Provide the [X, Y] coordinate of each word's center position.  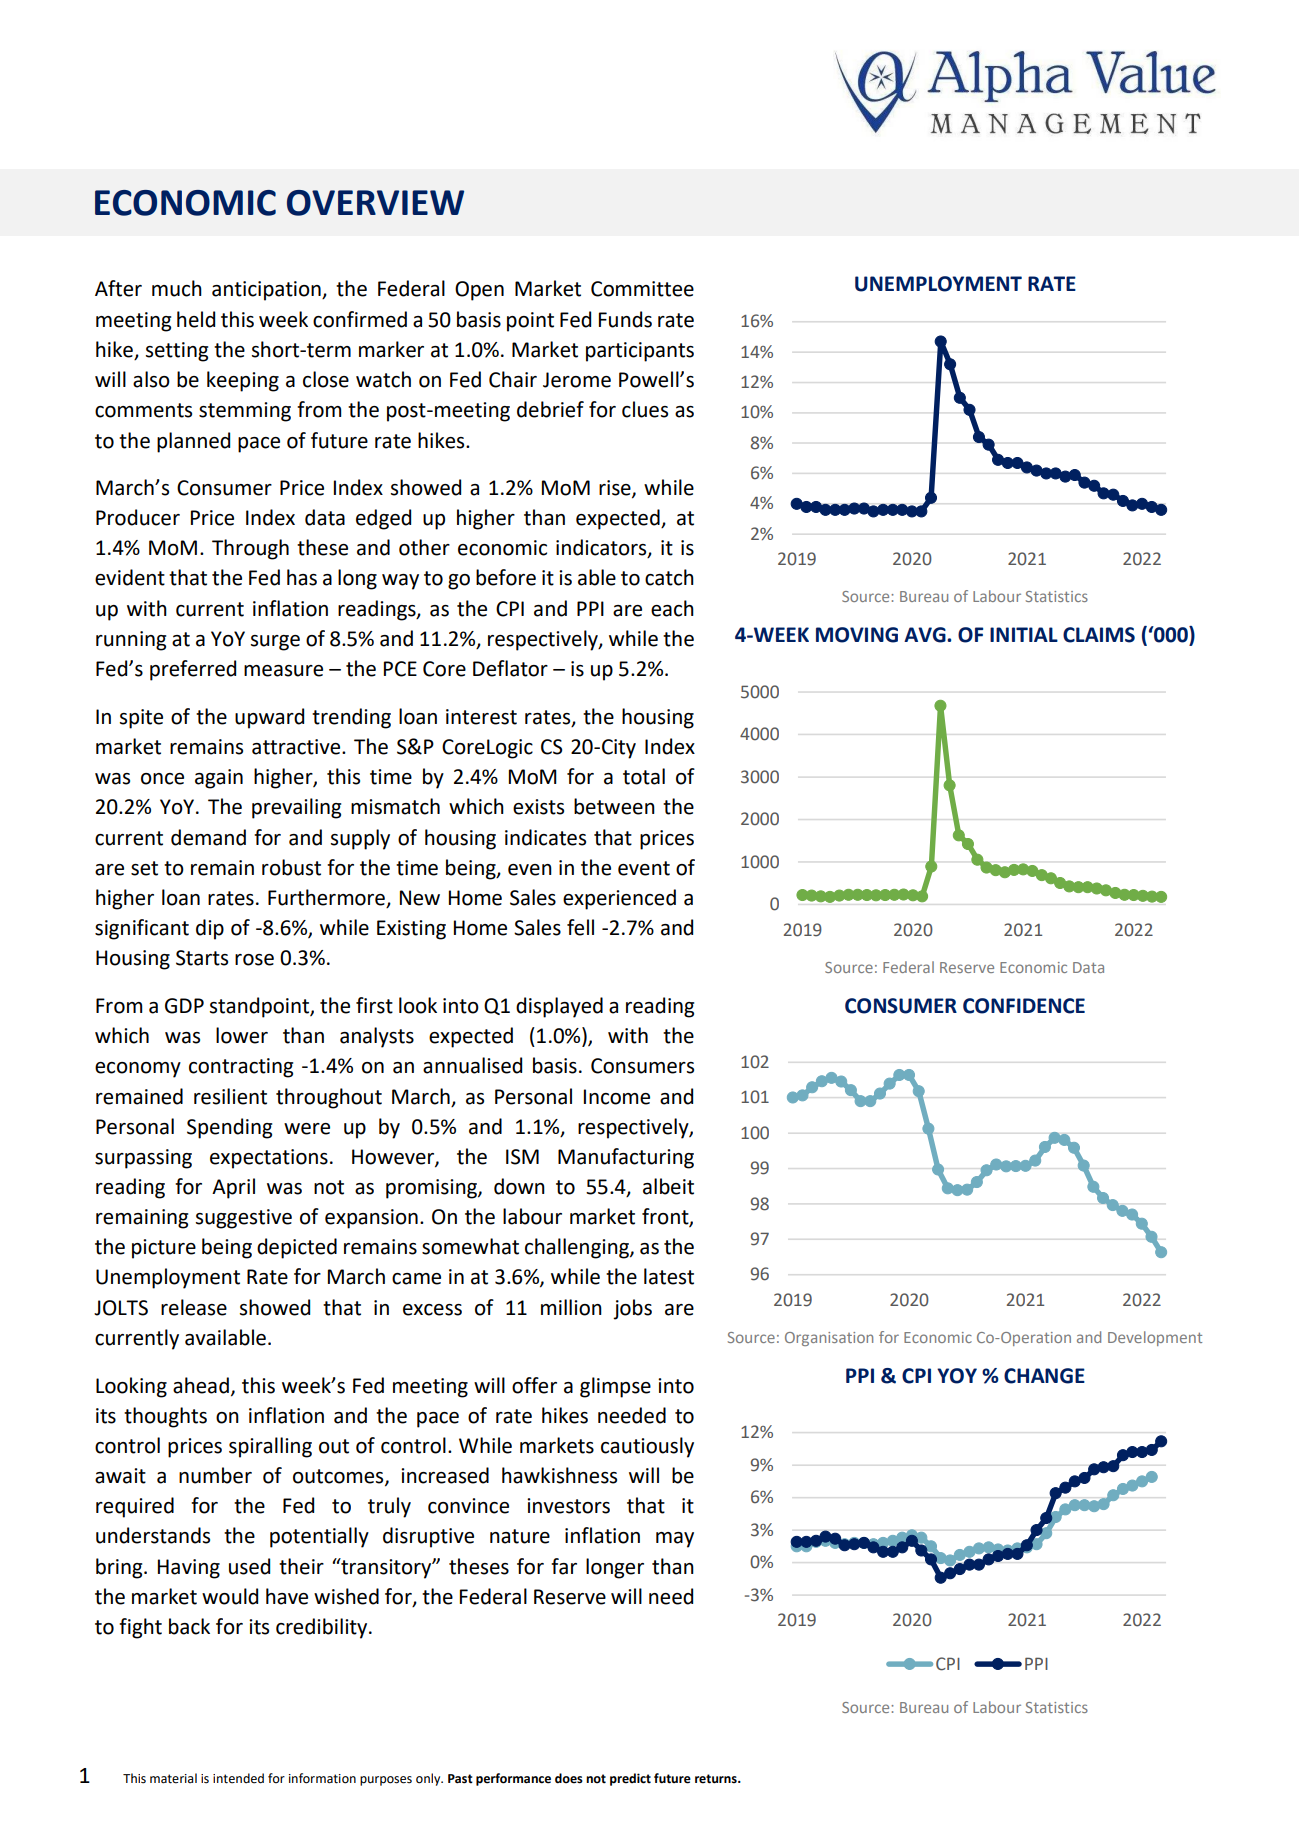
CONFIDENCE [1024, 1006]
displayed [559, 1007]
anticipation [267, 291]
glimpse [615, 1387]
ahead [201, 1385]
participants [640, 352]
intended [238, 1778]
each [672, 608]
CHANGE [1044, 1376]
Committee [642, 289]
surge [275, 643]
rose [254, 960]
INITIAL [1024, 634]
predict [630, 1779]
